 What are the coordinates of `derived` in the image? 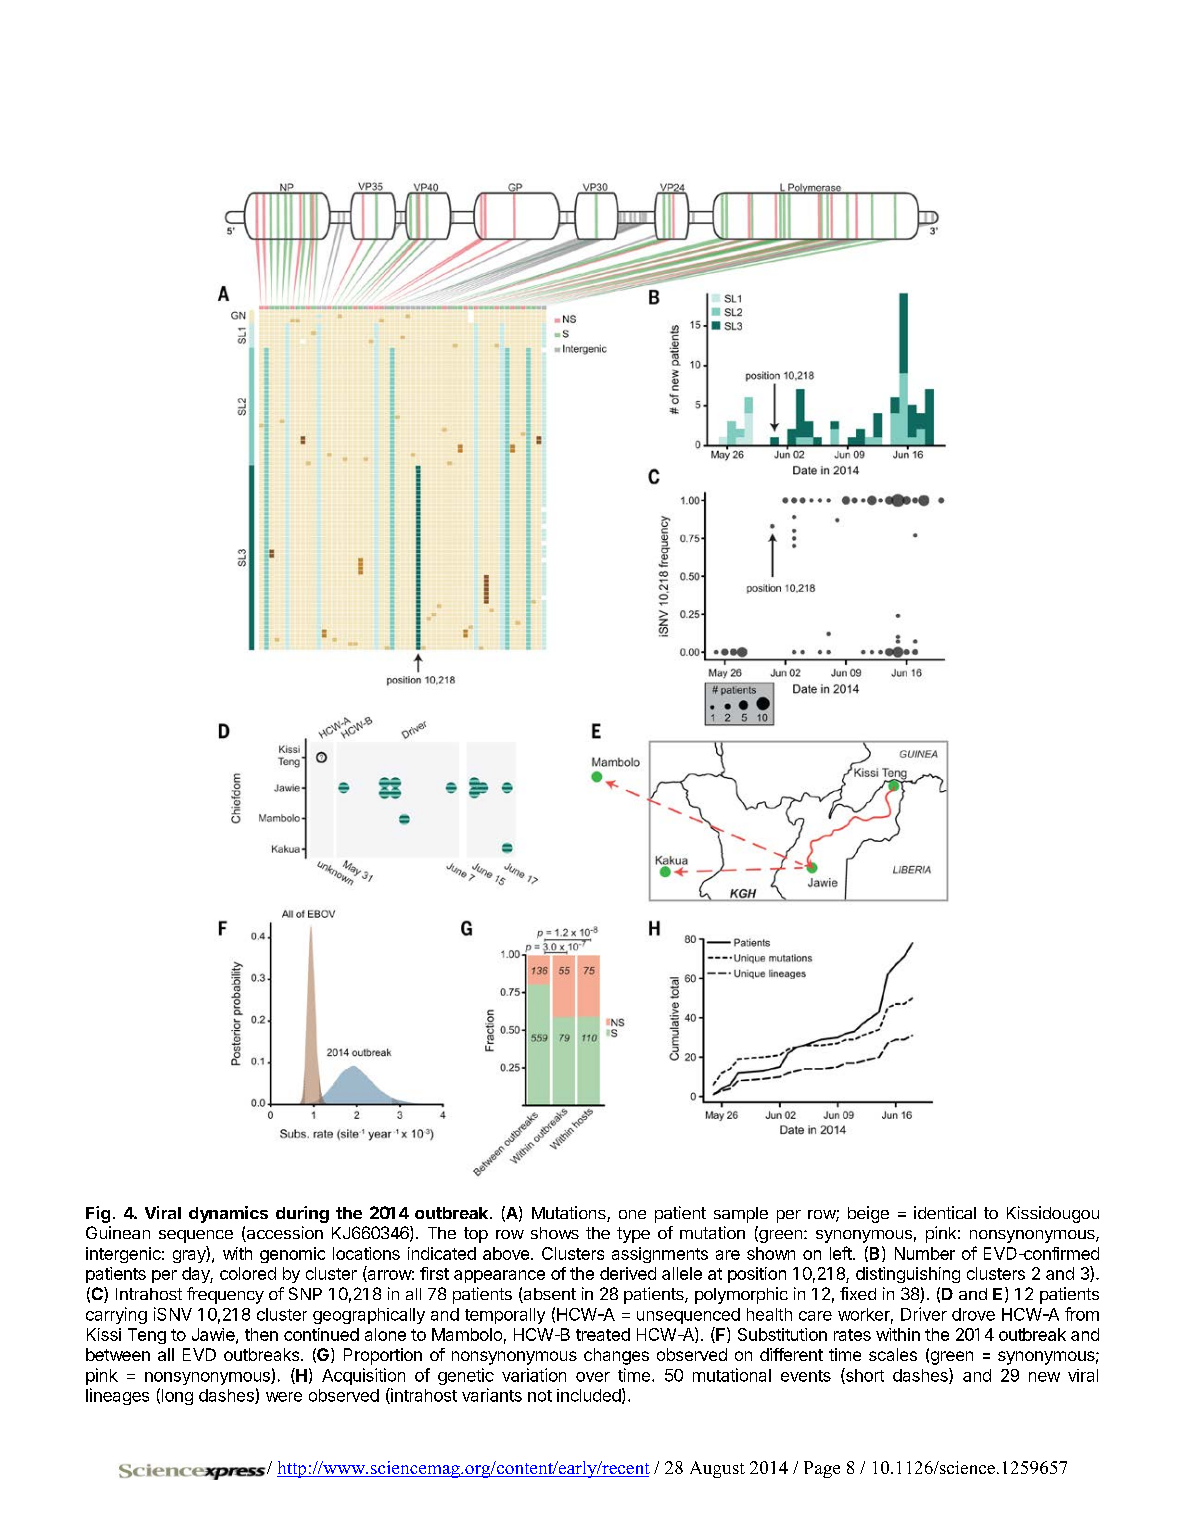 It's located at (628, 1273).
